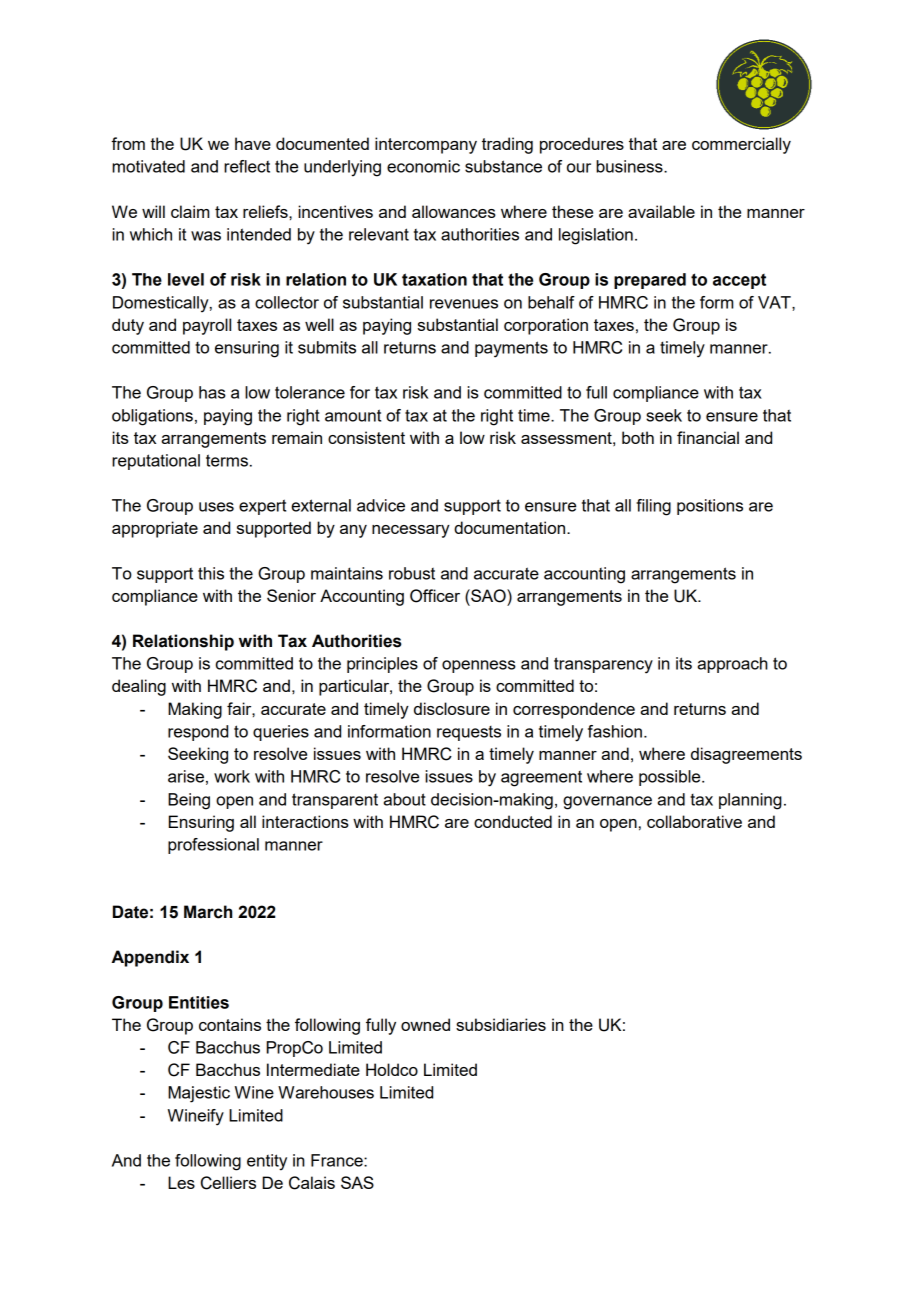  Describe the element at coordinates (411, 531) in the page. I see `necessary` at that location.
